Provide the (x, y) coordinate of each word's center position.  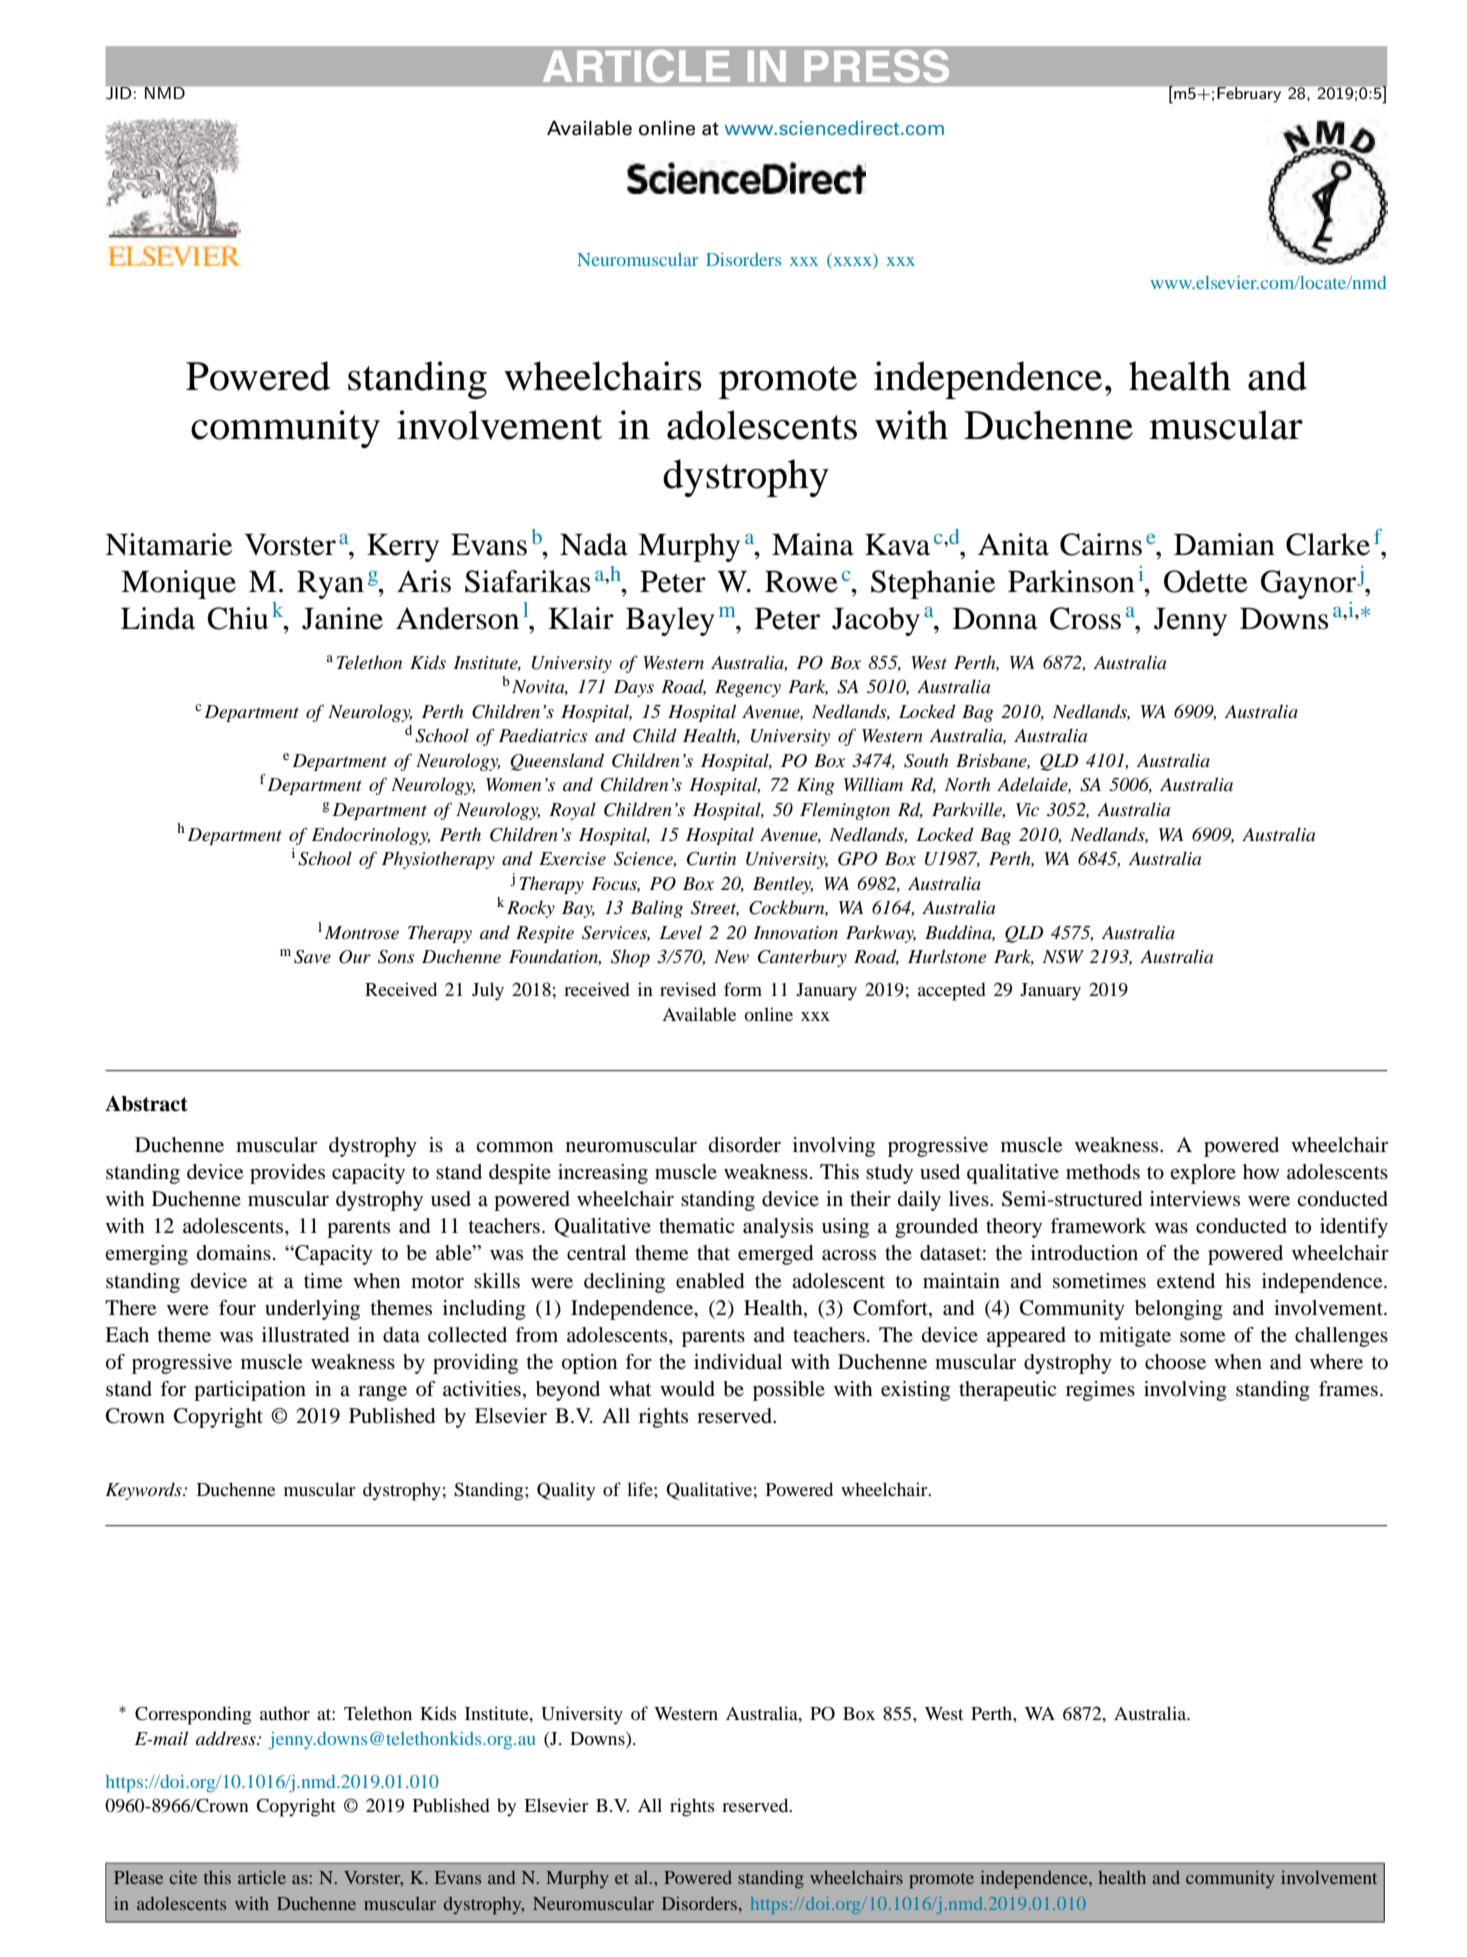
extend (1186, 1281)
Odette (1206, 581)
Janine (342, 618)
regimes (1100, 1391)
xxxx (852, 261)
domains (234, 1253)
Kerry (403, 548)
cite (183, 1877)
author (285, 1713)
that (713, 1252)
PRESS (876, 66)
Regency (748, 688)
